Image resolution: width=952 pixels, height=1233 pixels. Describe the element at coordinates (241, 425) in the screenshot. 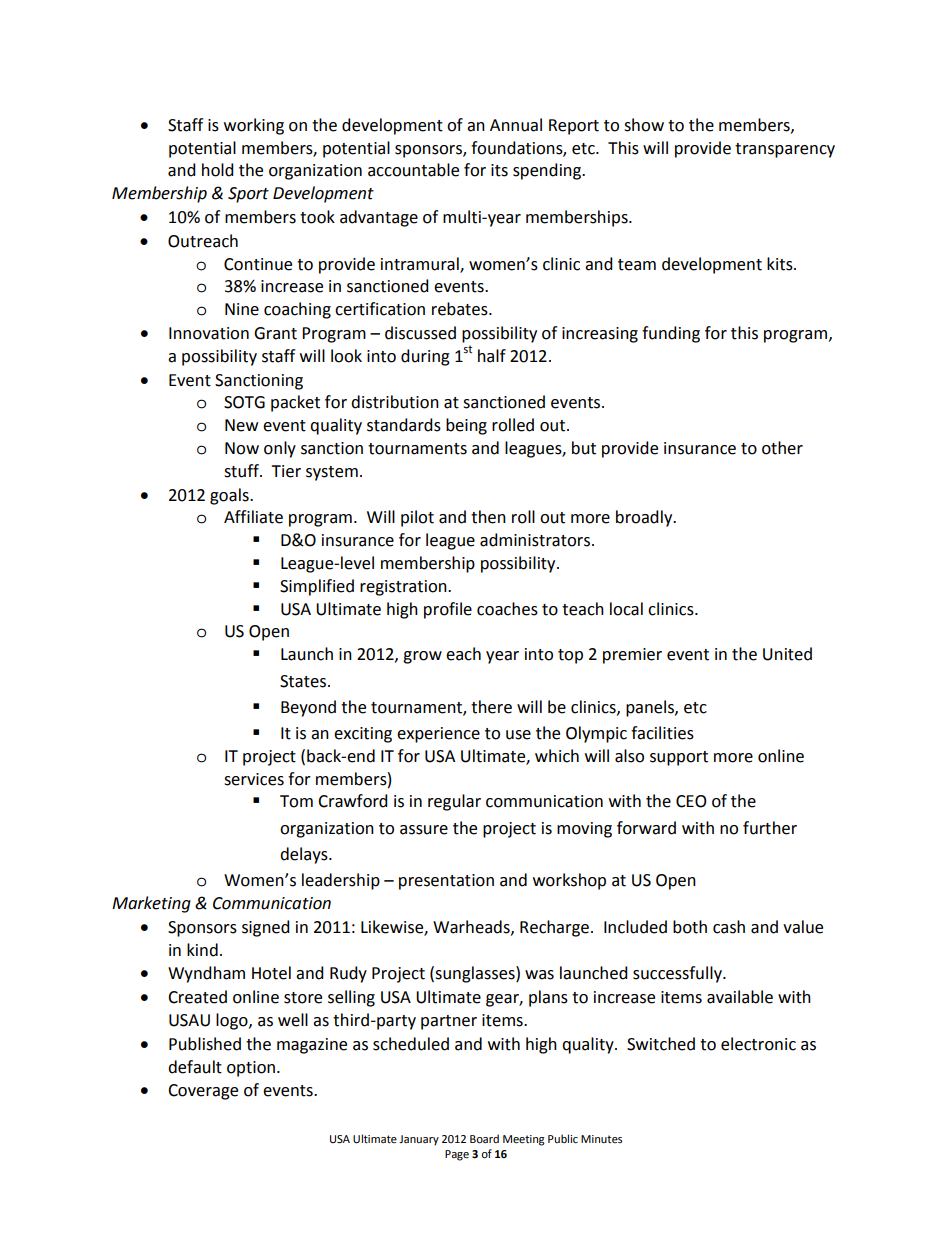

I see `New` at that location.
